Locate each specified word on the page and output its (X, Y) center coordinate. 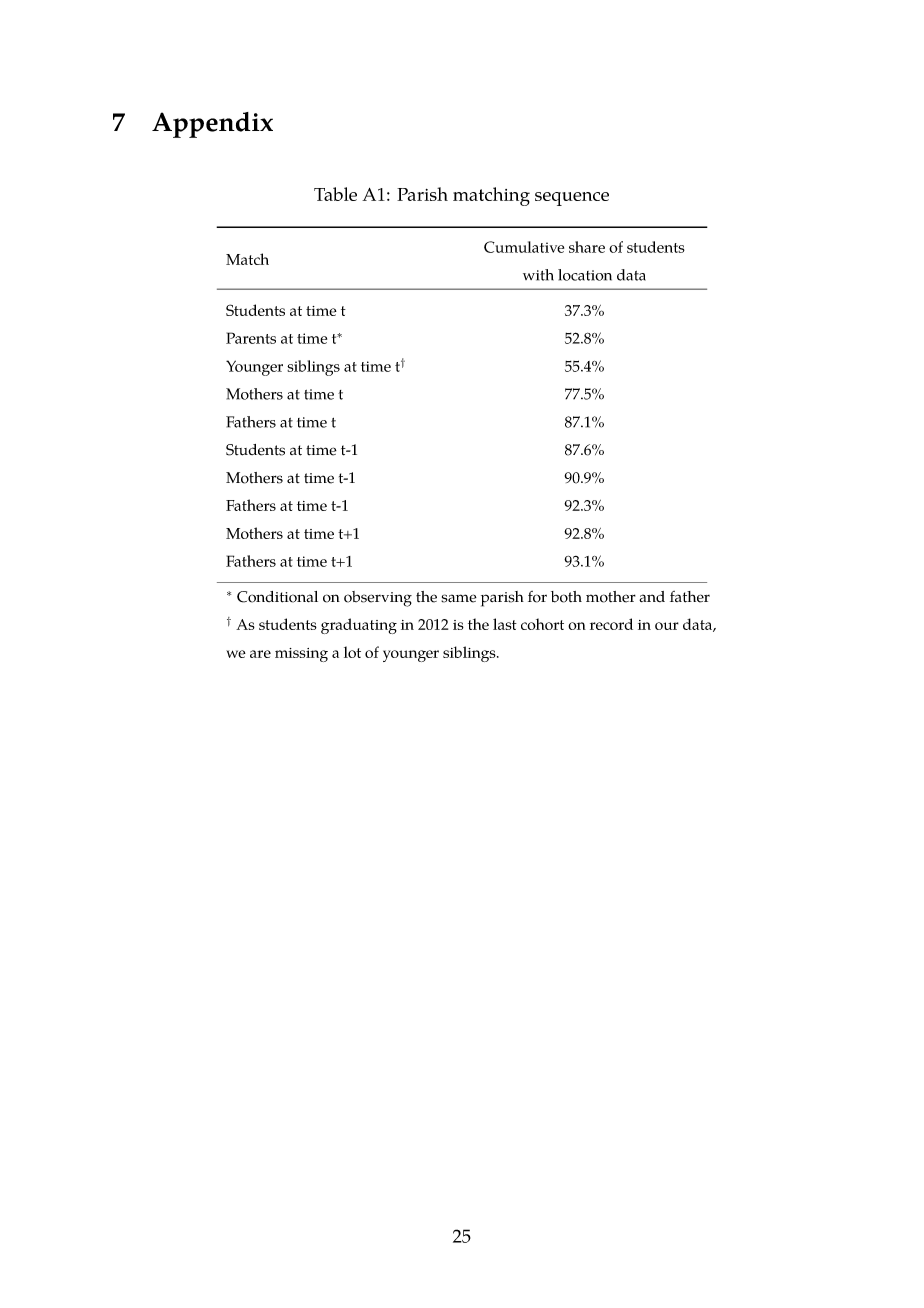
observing (378, 599)
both (566, 597)
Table (335, 194)
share (587, 247)
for (537, 597)
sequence (572, 199)
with (538, 275)
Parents (251, 338)
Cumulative (524, 247)
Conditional (277, 597)
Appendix (212, 125)
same (459, 598)
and (652, 596)
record (611, 624)
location (585, 275)
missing (301, 655)
